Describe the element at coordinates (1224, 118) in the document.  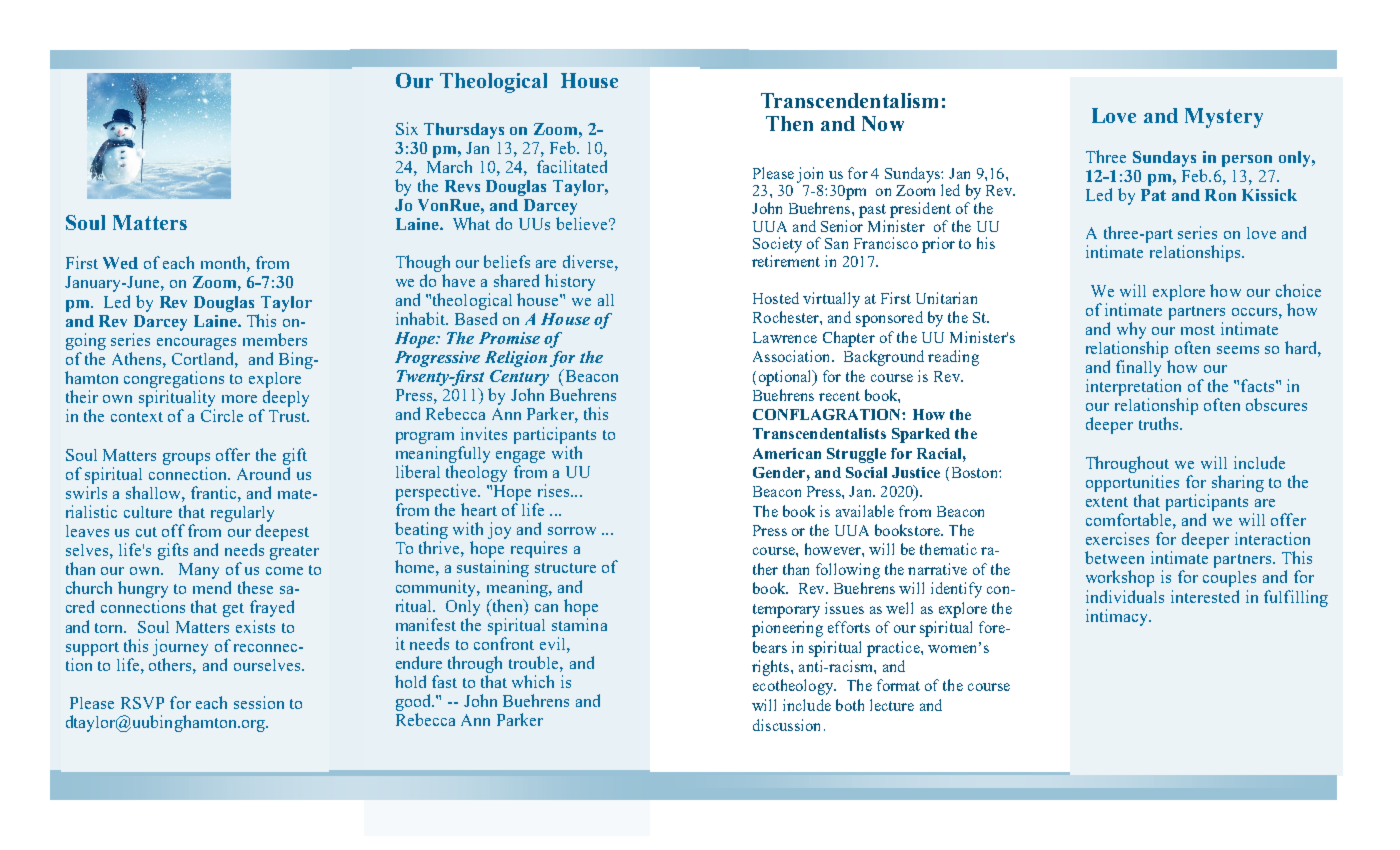
I see `Mystery` at that location.
